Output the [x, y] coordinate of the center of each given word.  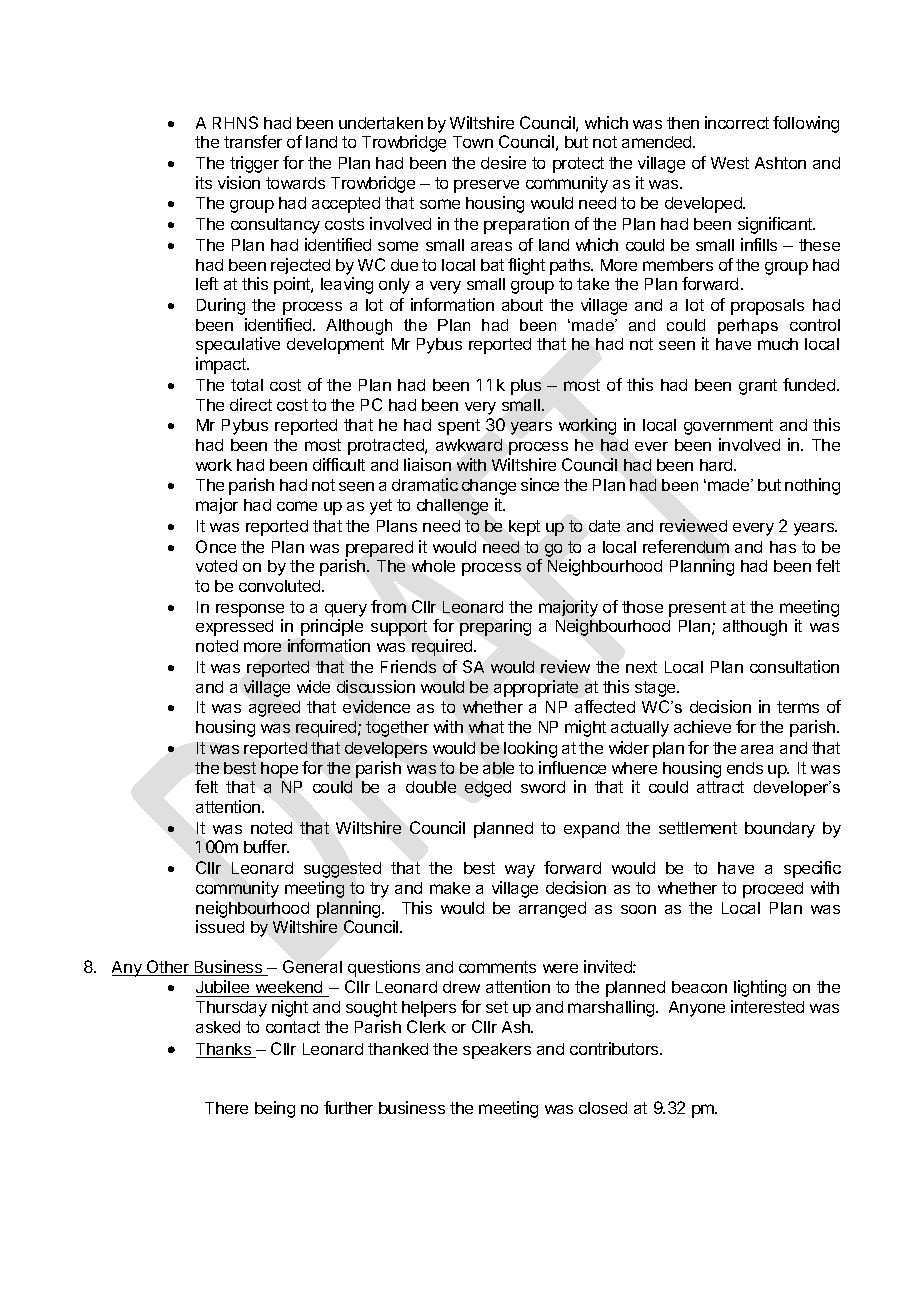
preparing [495, 627]
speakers [497, 1051]
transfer [253, 141]
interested [767, 1006]
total [247, 385]
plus [526, 387]
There [226, 1108]
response [250, 612]
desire [503, 162]
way [520, 871]
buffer [266, 846]
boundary [780, 830]
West [730, 163]
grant [758, 387]
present [697, 609]
